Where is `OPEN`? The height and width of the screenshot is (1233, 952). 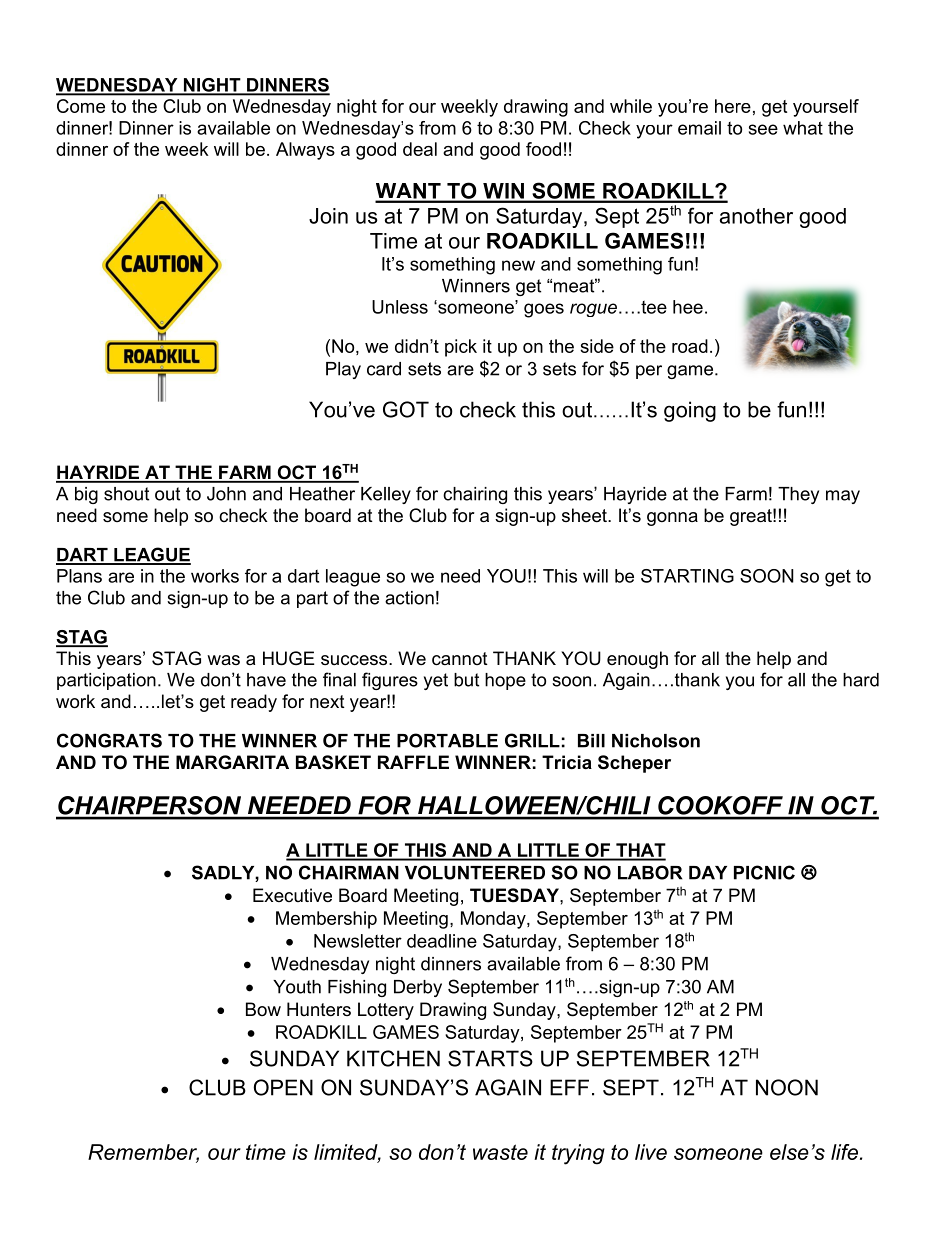 OPEN is located at coordinates (283, 1087).
